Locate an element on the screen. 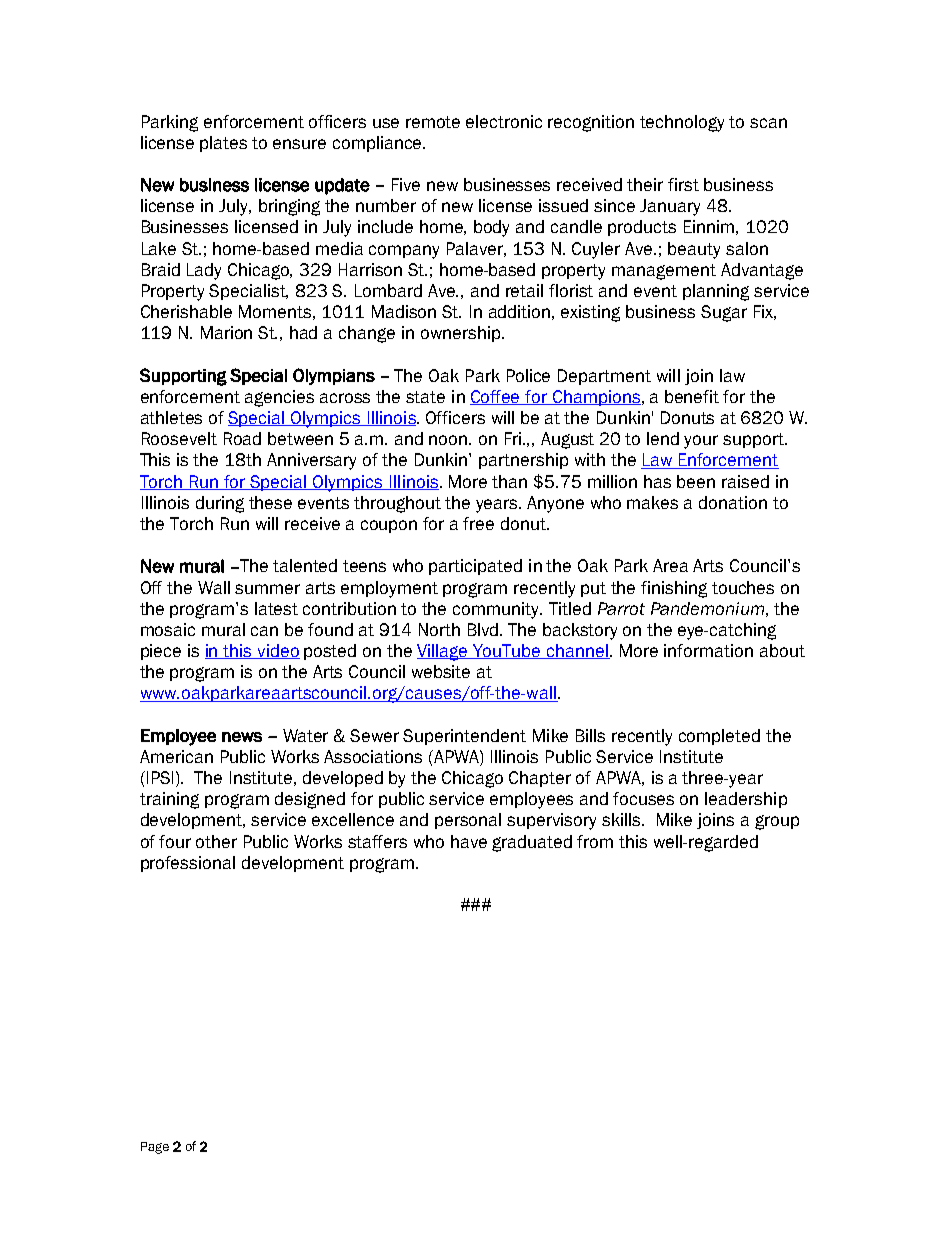 The width and height of the screenshot is (952, 1233). from is located at coordinates (595, 841).
